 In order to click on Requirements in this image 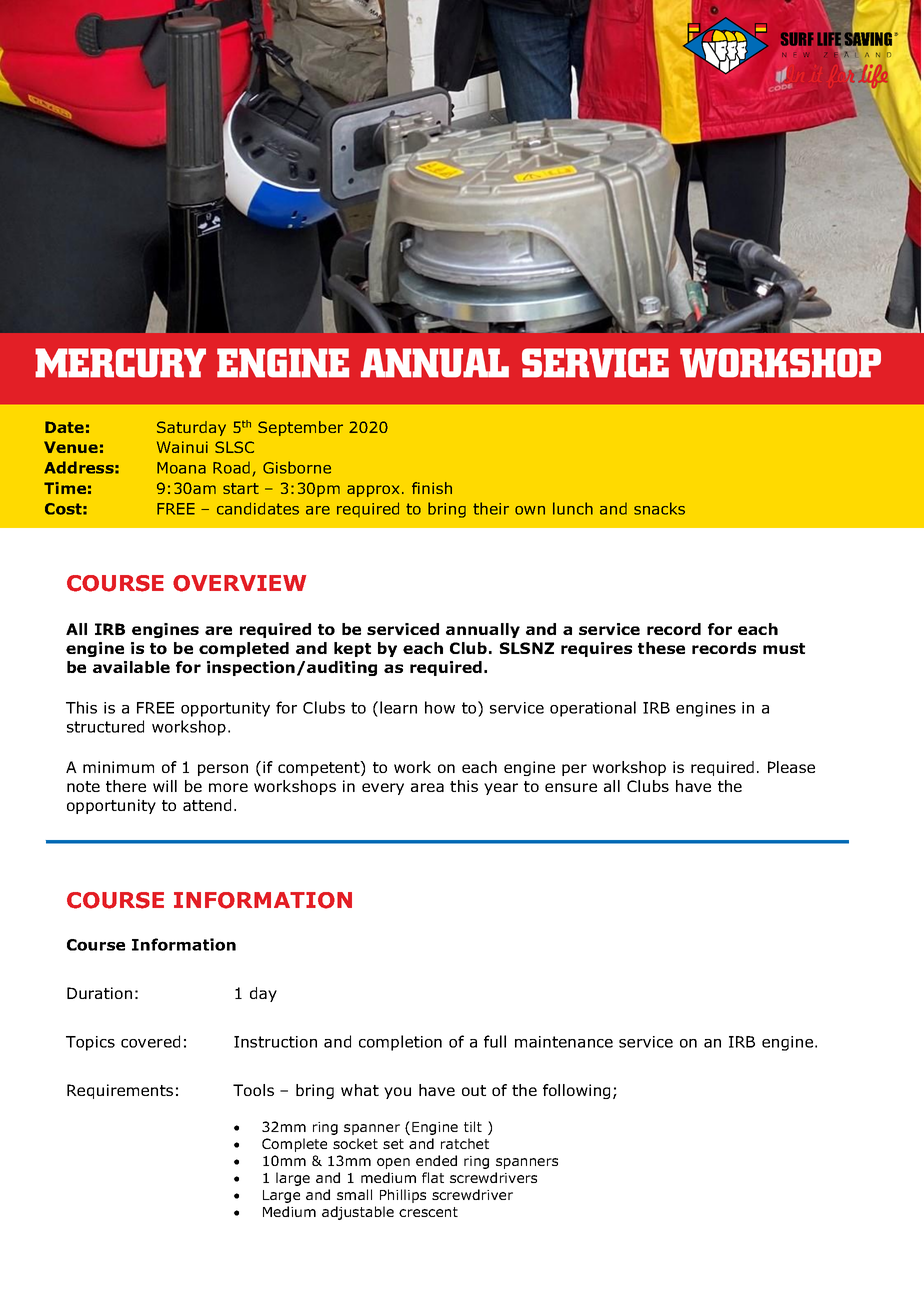, I will do `click(120, 1091)`.
